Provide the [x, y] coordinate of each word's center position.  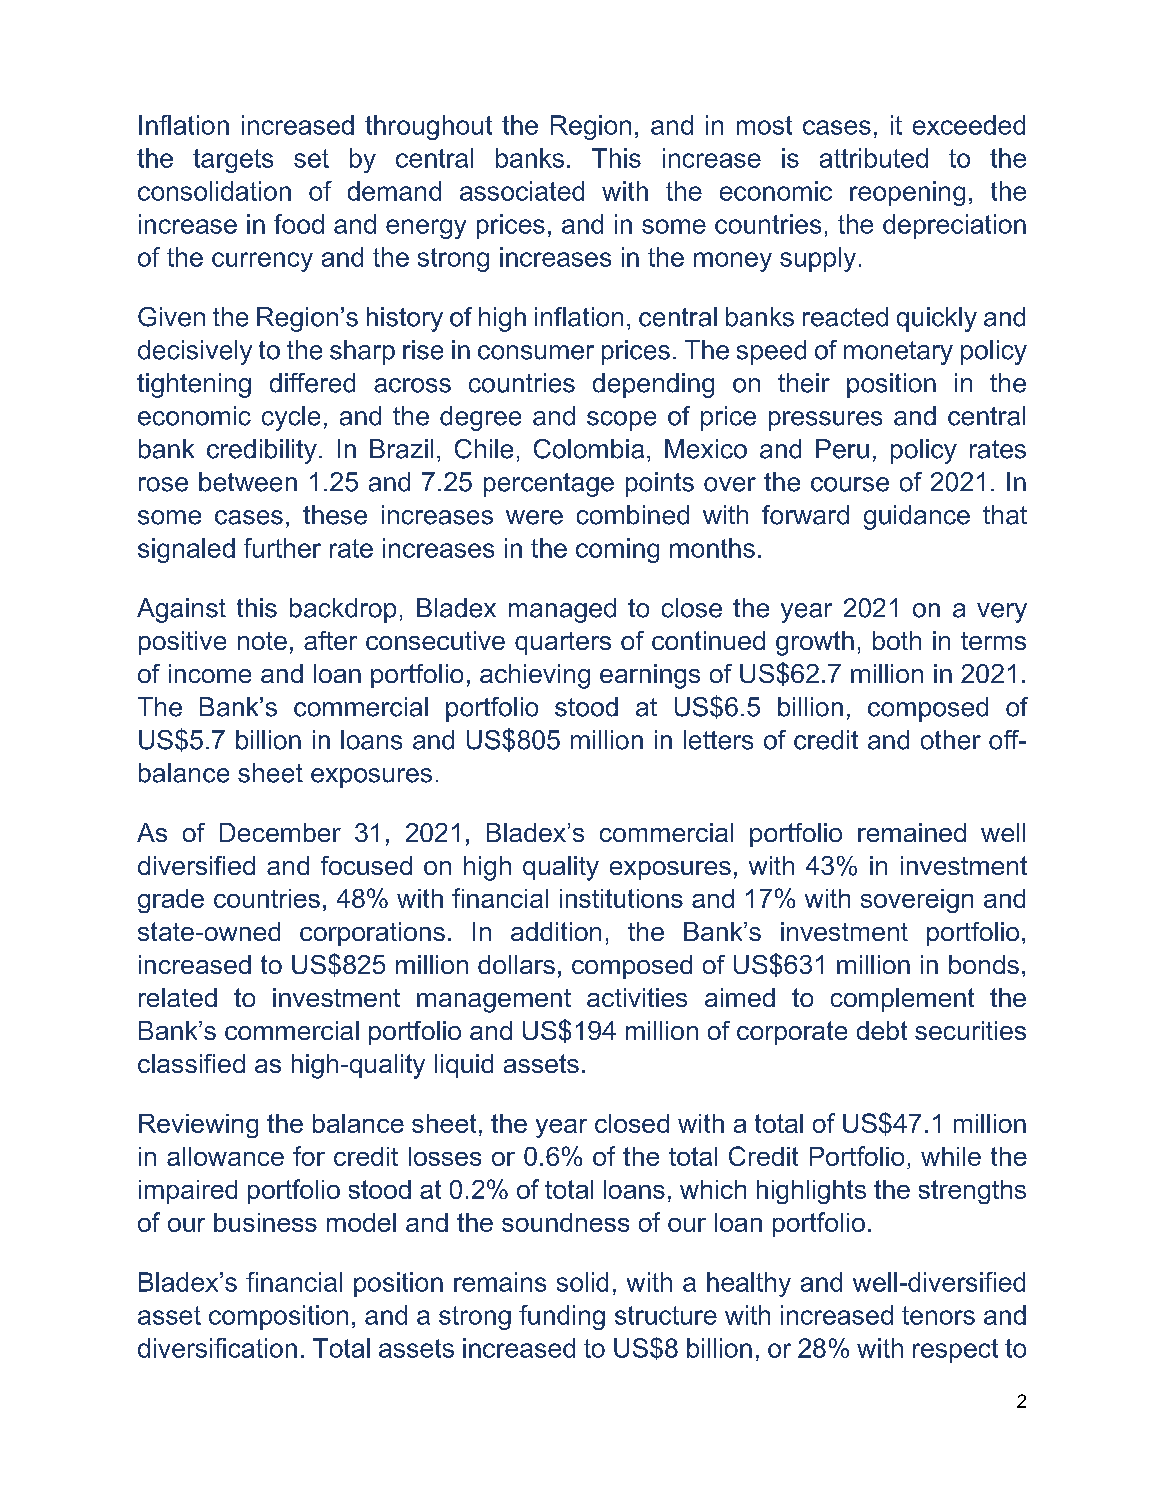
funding [562, 1317]
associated [522, 191]
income [210, 673]
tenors [938, 1315]
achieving [535, 676]
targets [233, 161]
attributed [874, 158]
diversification [217, 1348]
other [951, 740]
